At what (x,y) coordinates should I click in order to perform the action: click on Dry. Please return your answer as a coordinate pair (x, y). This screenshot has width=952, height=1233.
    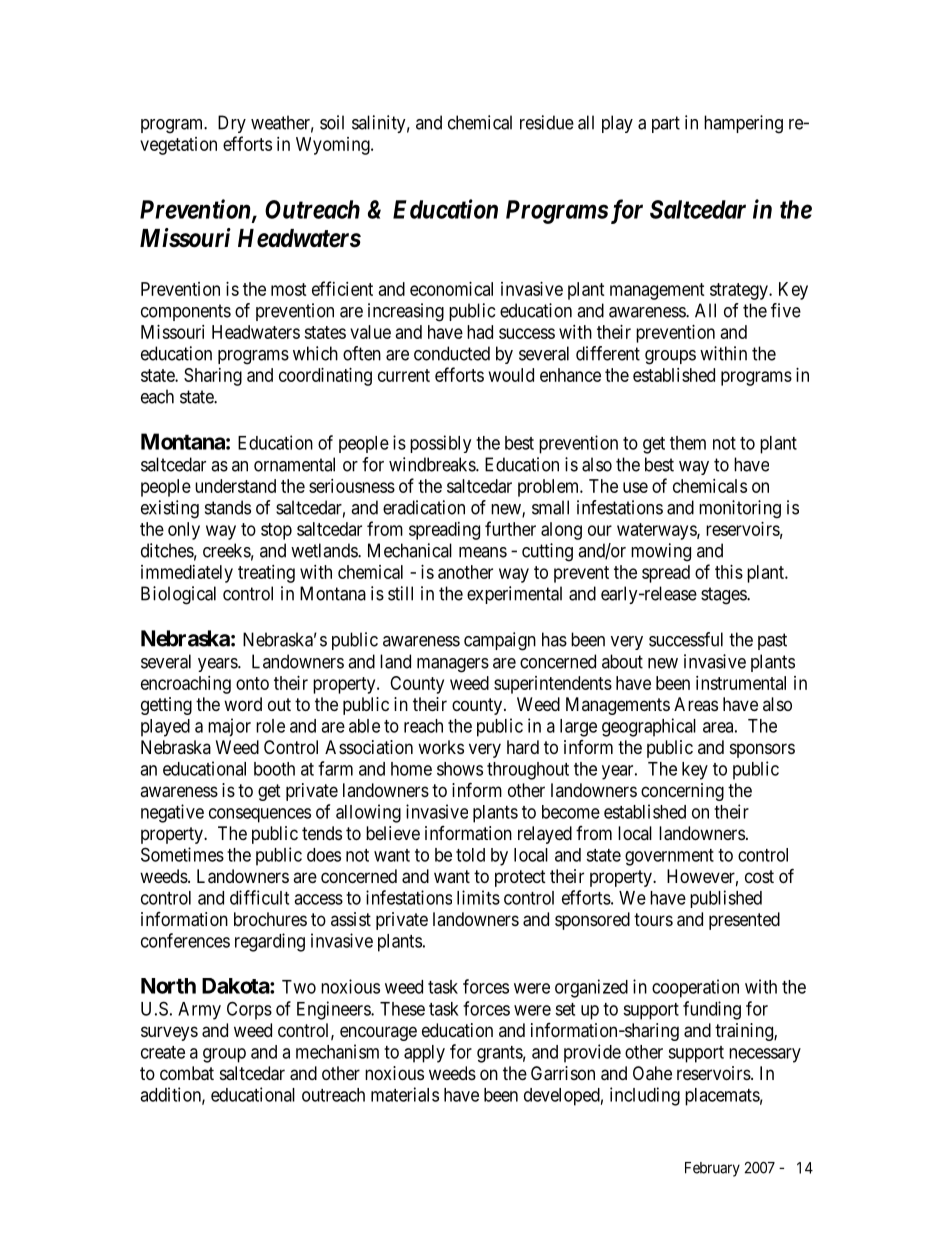
    Looking at the image, I should click on (232, 124).
